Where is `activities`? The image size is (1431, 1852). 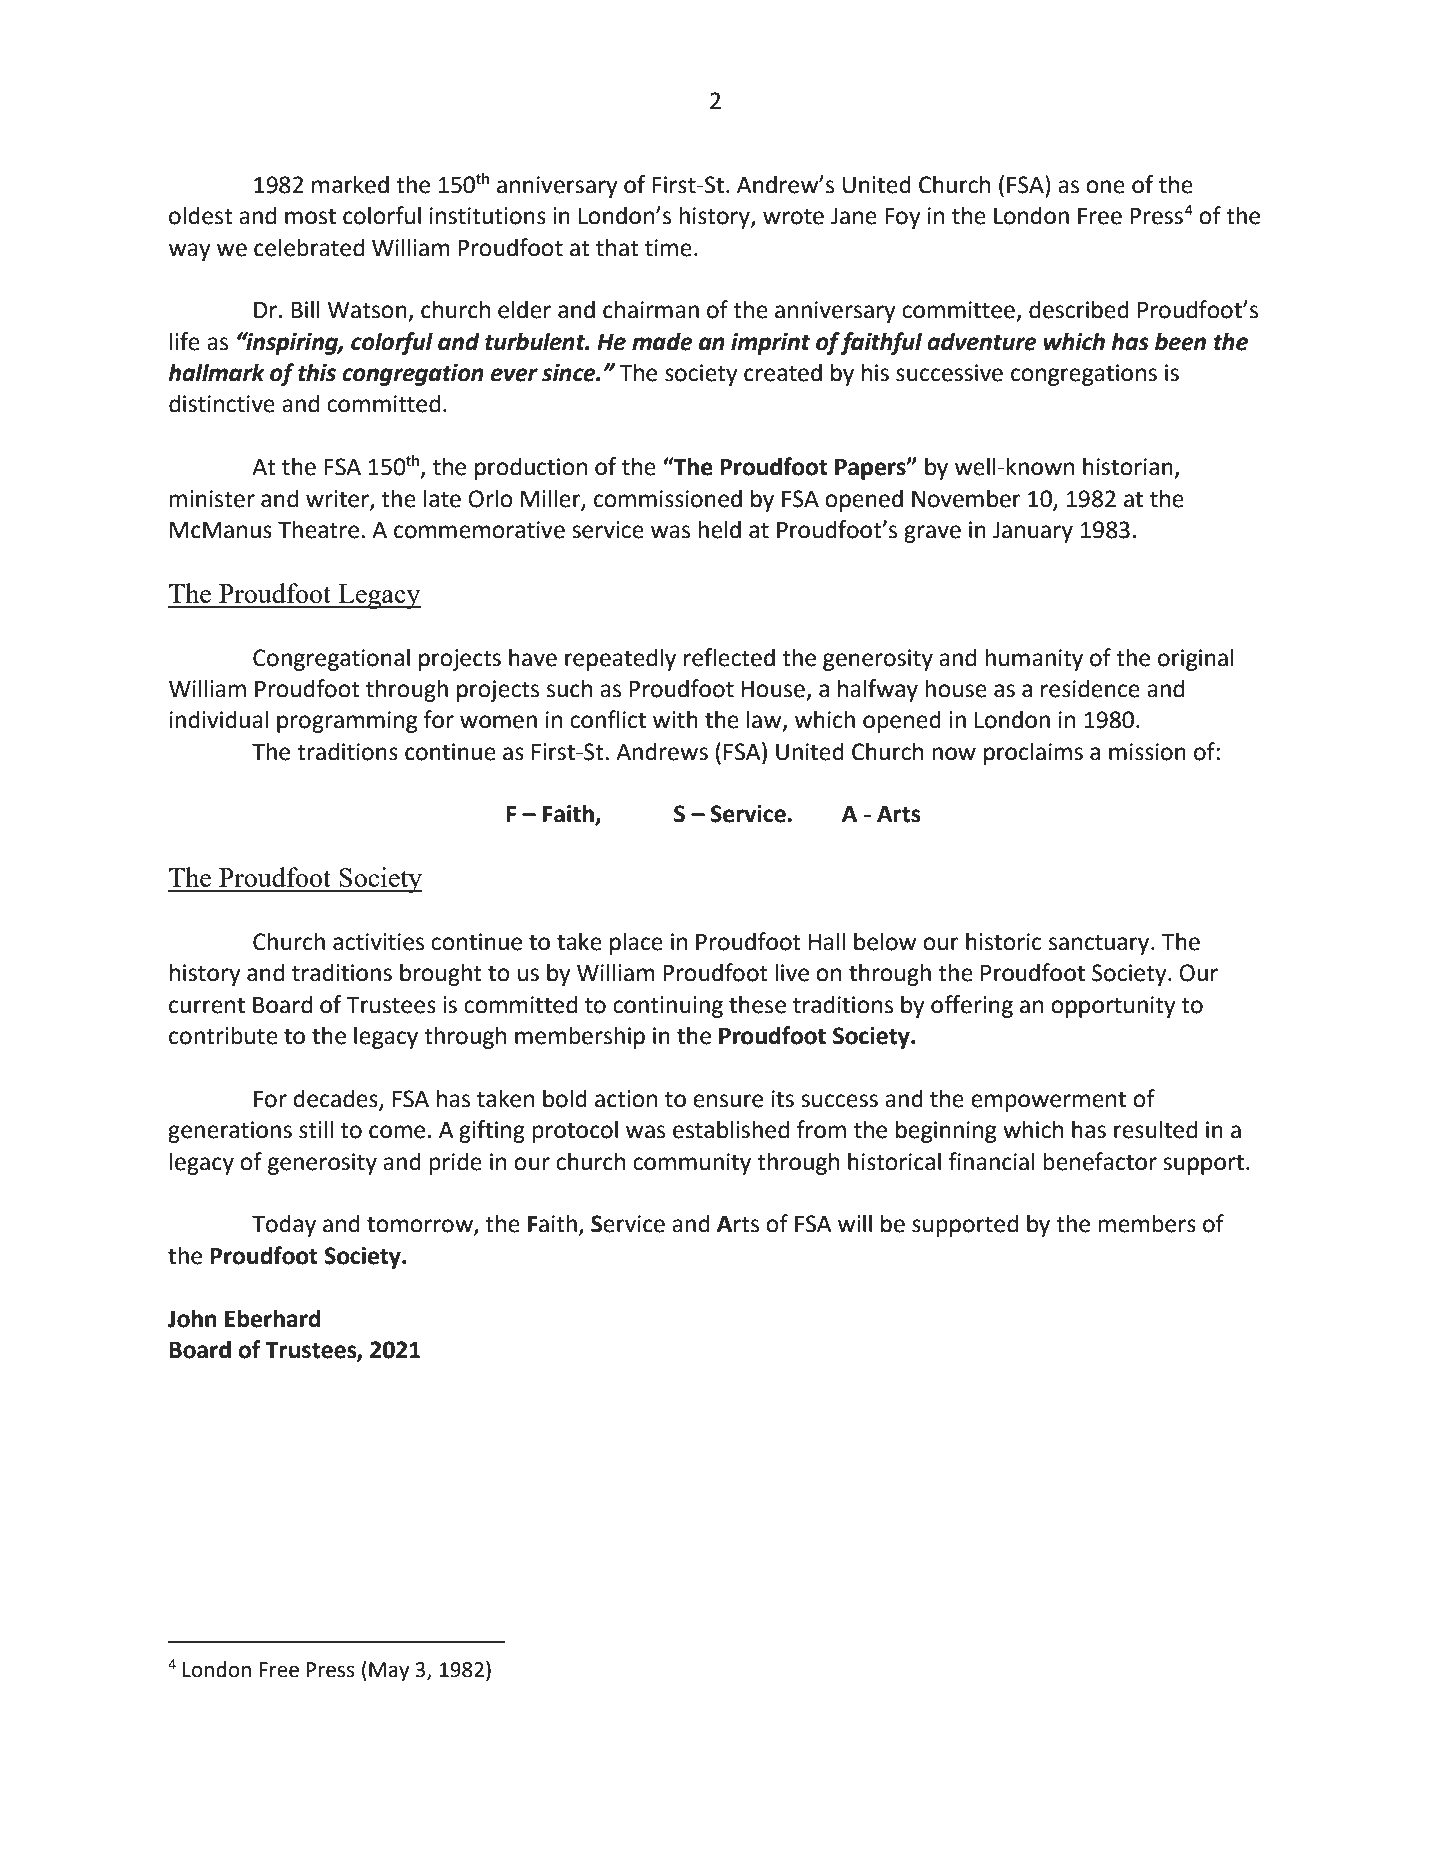
activities is located at coordinates (378, 942).
